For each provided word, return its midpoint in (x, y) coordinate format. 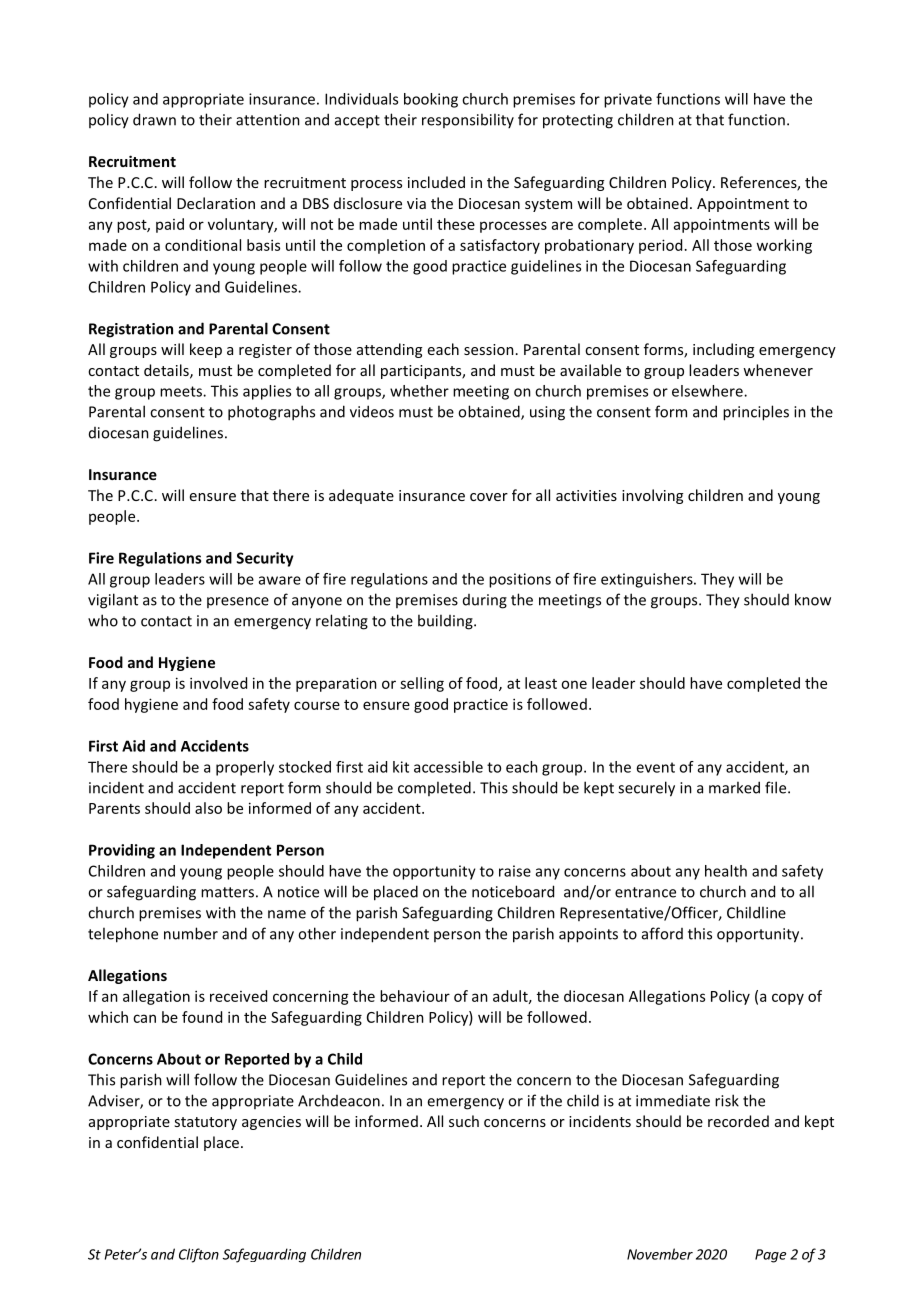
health (726, 871)
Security (265, 559)
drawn (154, 119)
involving (652, 496)
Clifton (199, 1255)
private (628, 100)
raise (515, 871)
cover (489, 497)
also (208, 808)
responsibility (468, 120)
